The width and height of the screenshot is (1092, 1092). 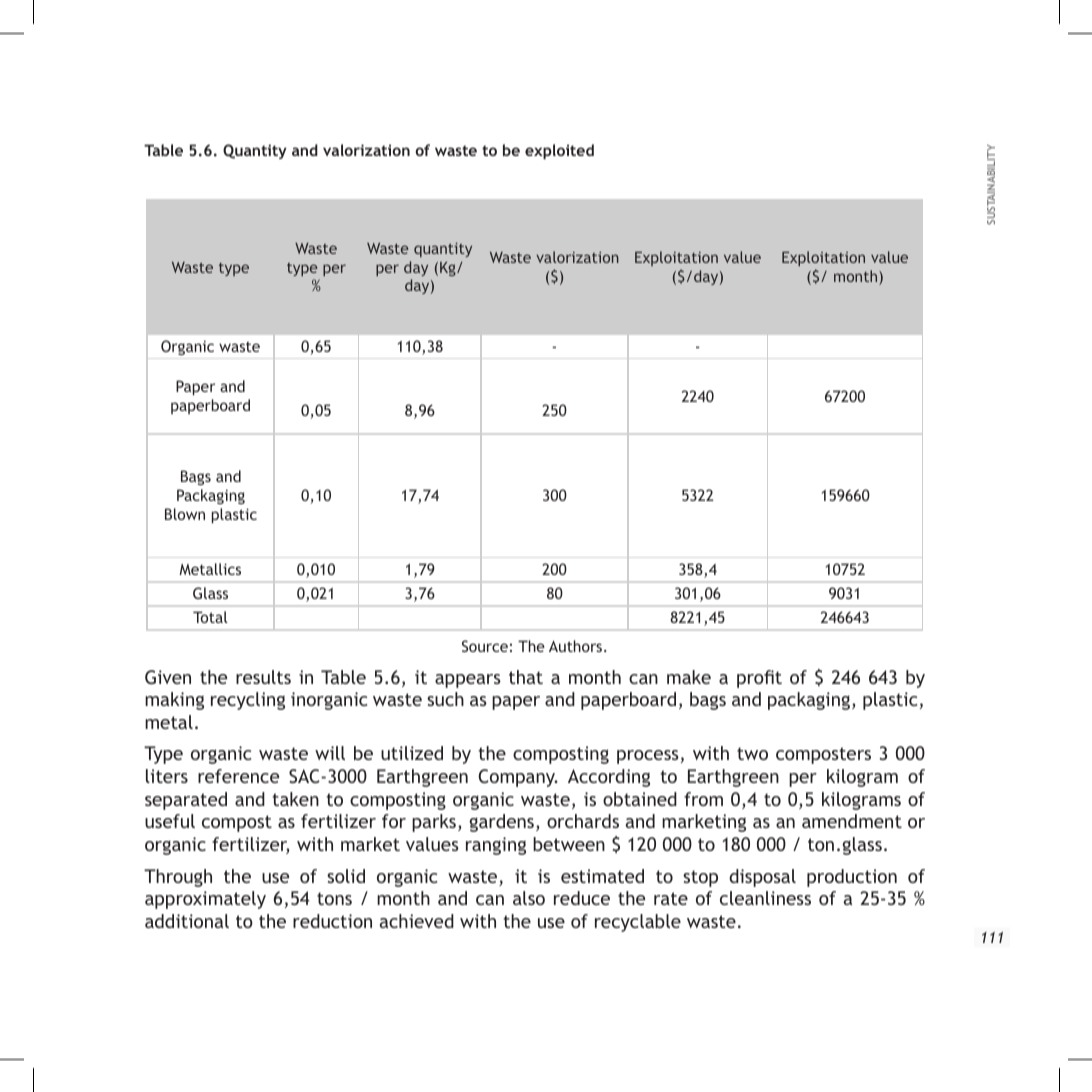 I want to click on make, so click(x=689, y=677).
